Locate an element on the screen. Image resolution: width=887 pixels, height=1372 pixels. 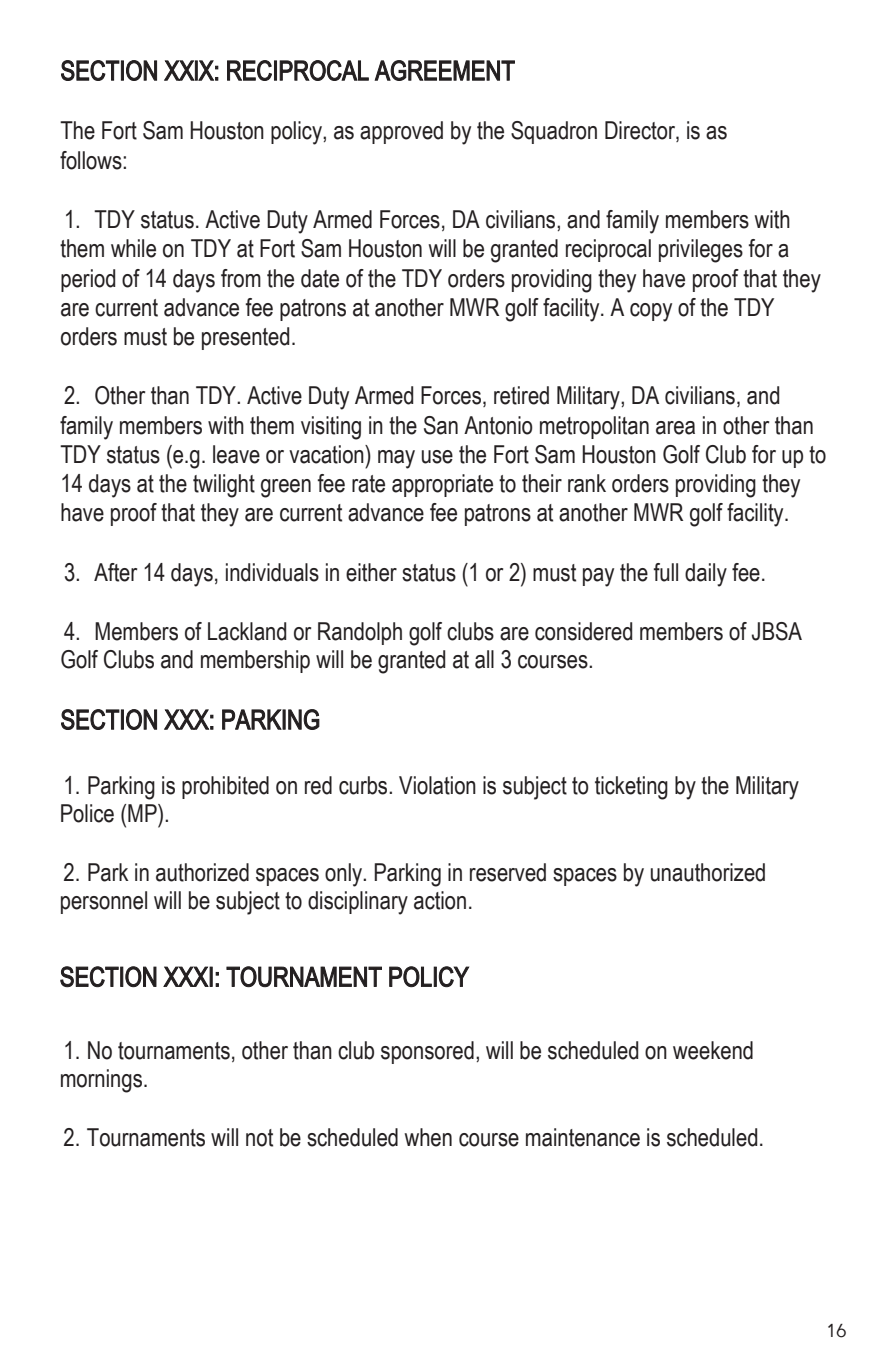
follows is located at coordinates (92, 160).
